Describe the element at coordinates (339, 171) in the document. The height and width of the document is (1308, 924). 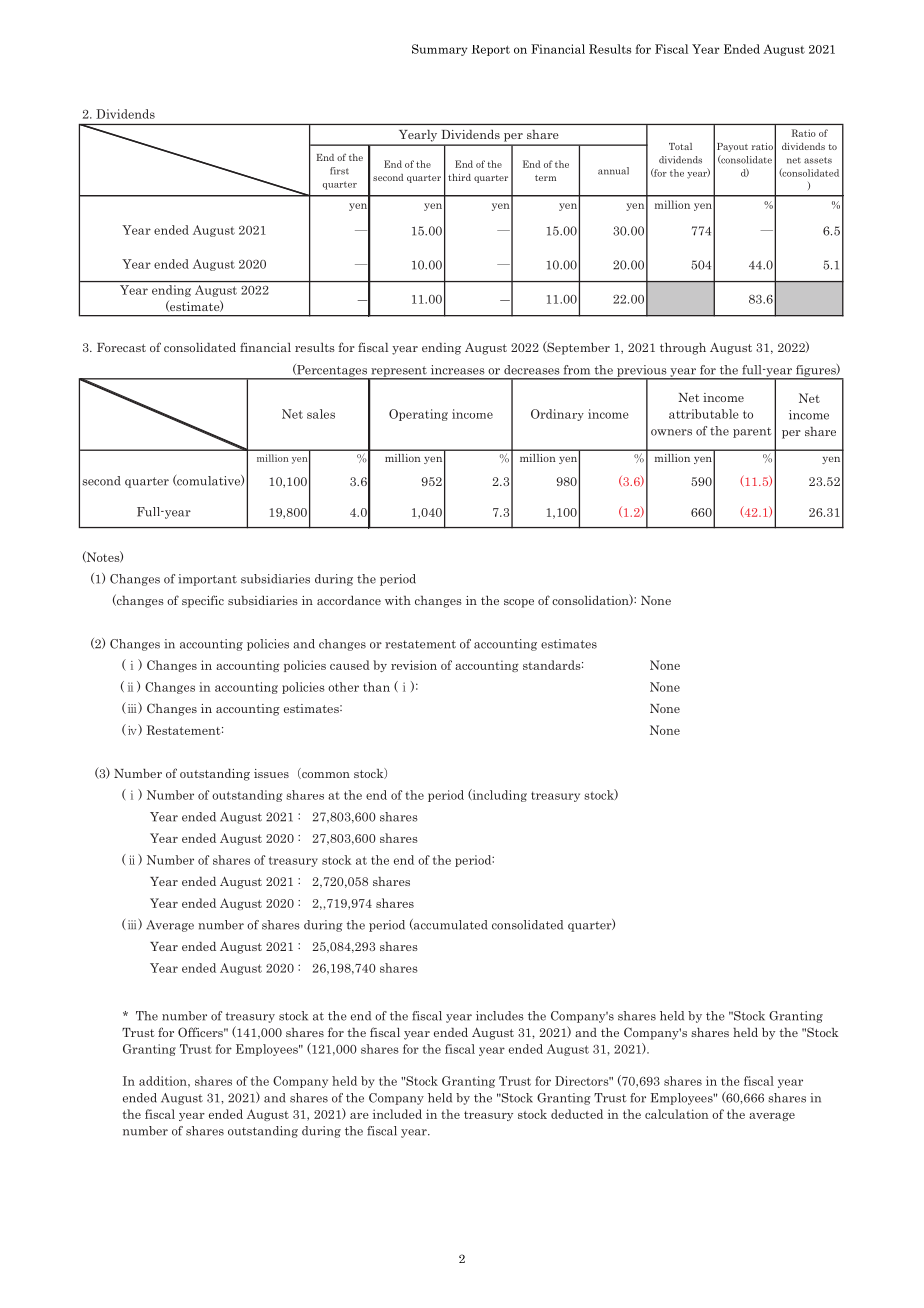
I see `first` at that location.
